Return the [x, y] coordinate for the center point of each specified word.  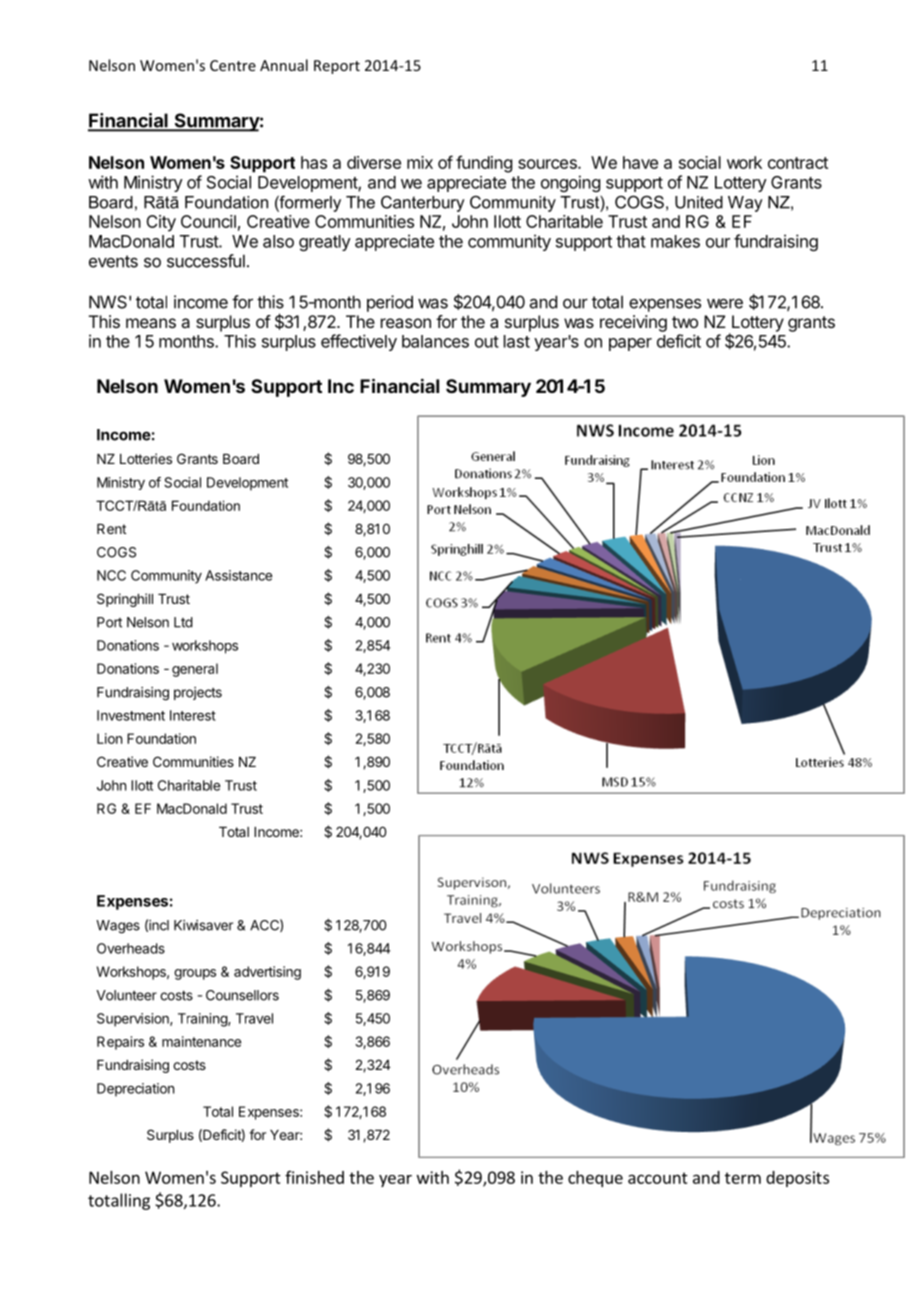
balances [435, 341]
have [640, 162]
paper [630, 344]
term [743, 1178]
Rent [111, 529]
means [151, 323]
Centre [233, 65]
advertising [267, 973]
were [725, 303]
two [685, 322]
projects [198, 693]
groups [195, 974]
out [487, 342]
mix [420, 162]
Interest [193, 715]
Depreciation [135, 1090]
